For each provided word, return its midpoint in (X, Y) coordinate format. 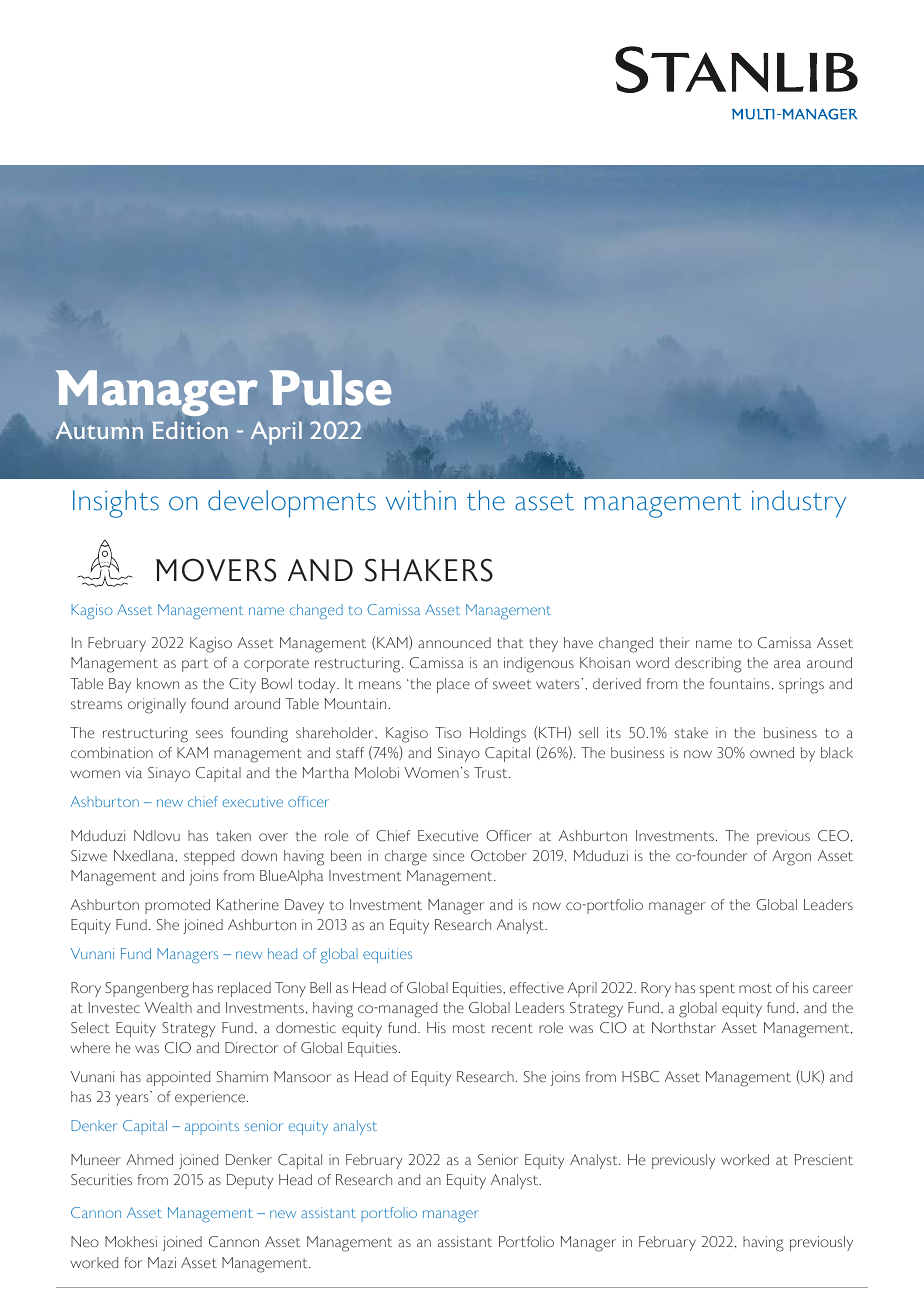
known (158, 683)
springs (801, 686)
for (133, 1262)
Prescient (824, 1160)
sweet (512, 685)
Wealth (168, 1008)
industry (799, 504)
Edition (190, 430)
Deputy (250, 1181)
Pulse (330, 388)
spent (717, 990)
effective (537, 988)
